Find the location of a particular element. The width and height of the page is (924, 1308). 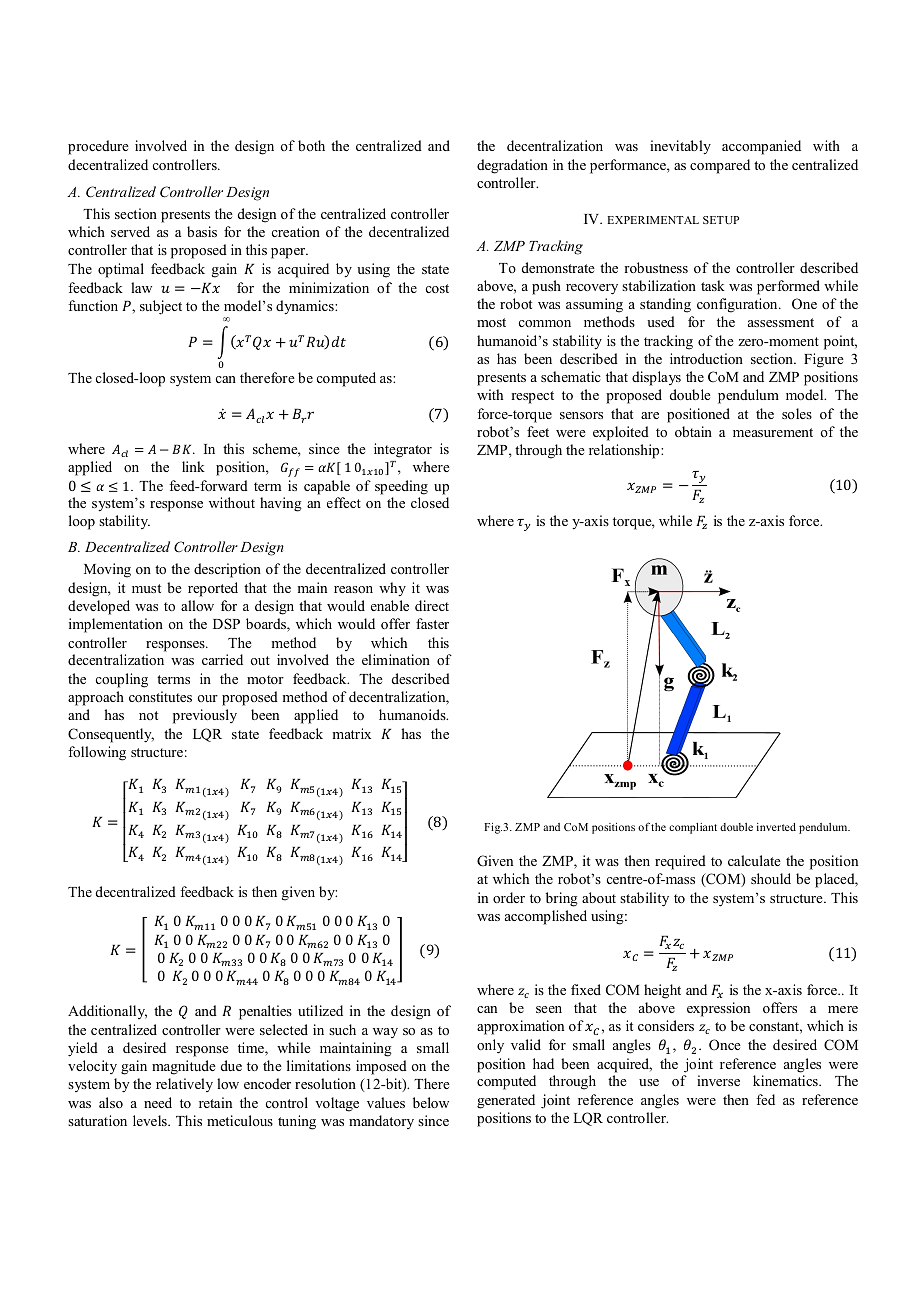

below is located at coordinates (431, 1102).
